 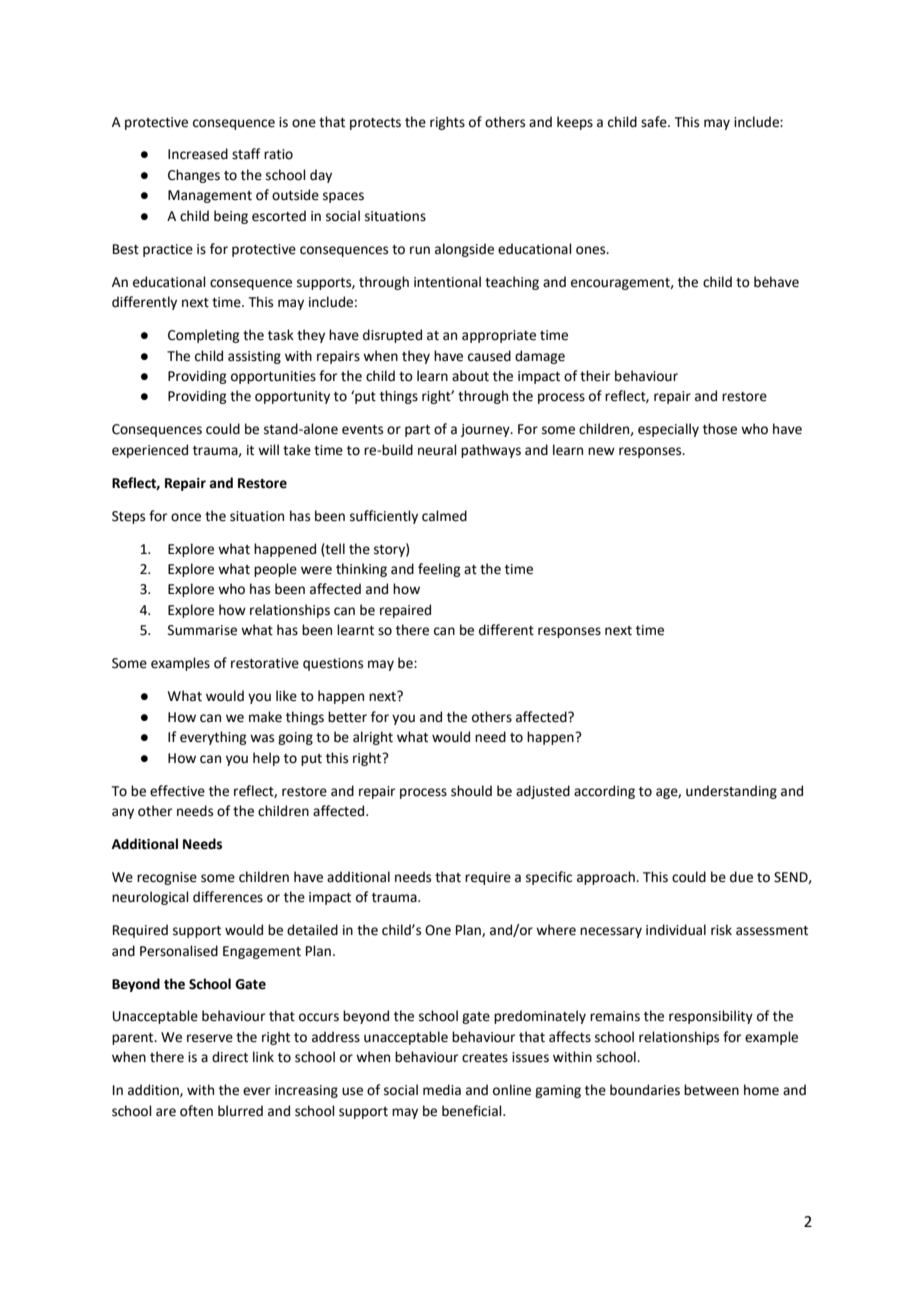 I want to click on Summarise, so click(x=202, y=630).
